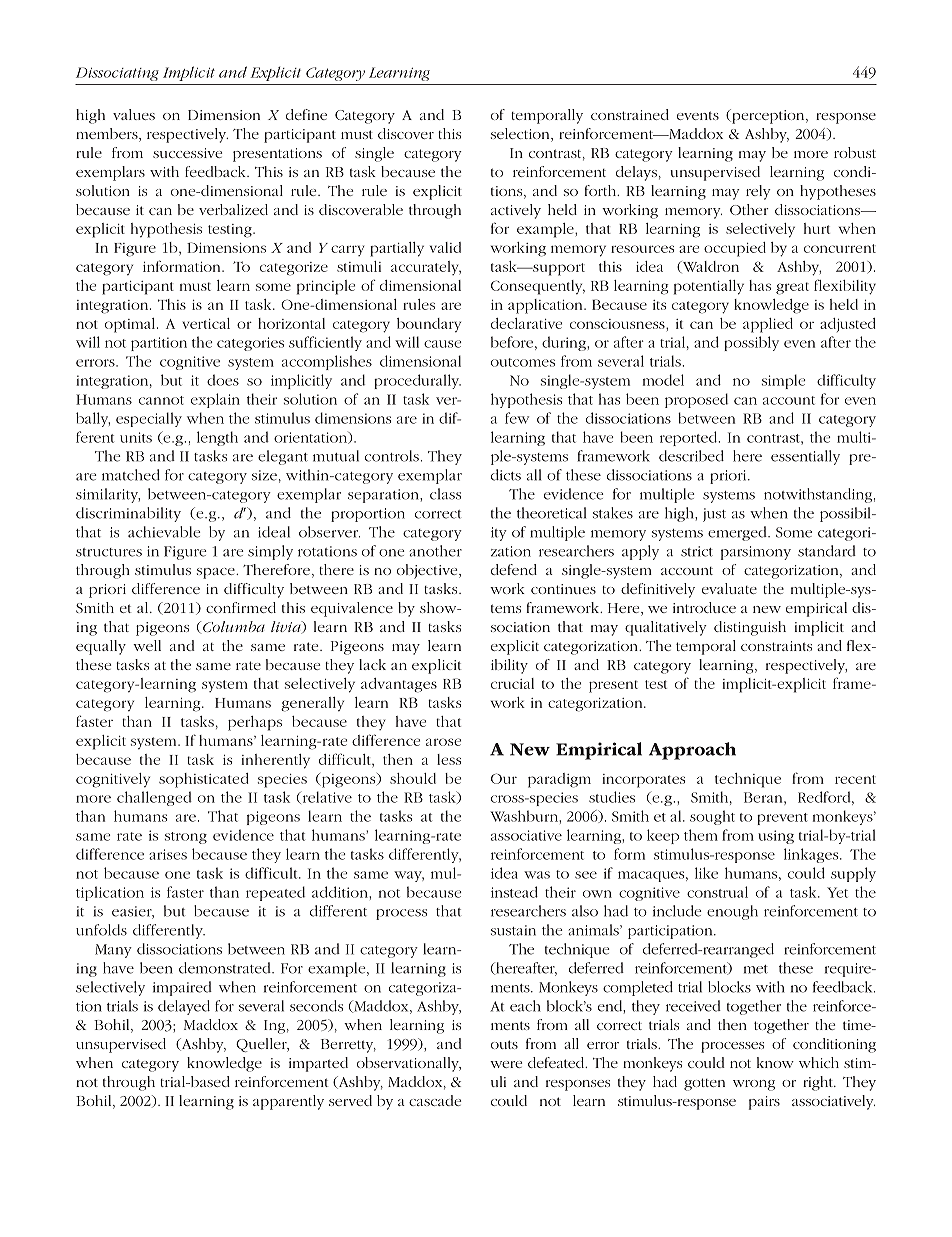 This screenshot has width=952, height=1237. I want to click on robust, so click(855, 152).
